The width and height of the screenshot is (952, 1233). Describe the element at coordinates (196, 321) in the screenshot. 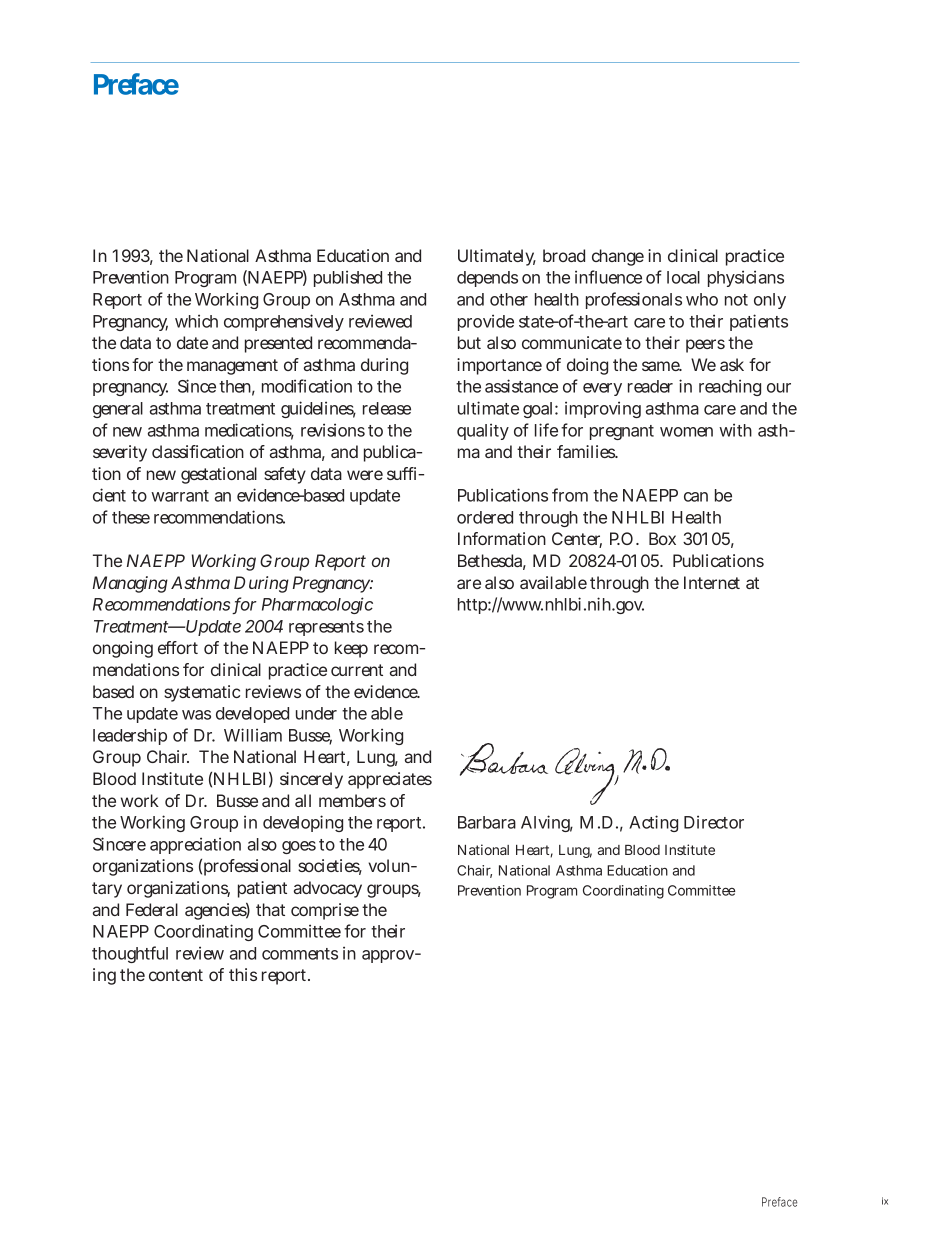

I see `which` at that location.
